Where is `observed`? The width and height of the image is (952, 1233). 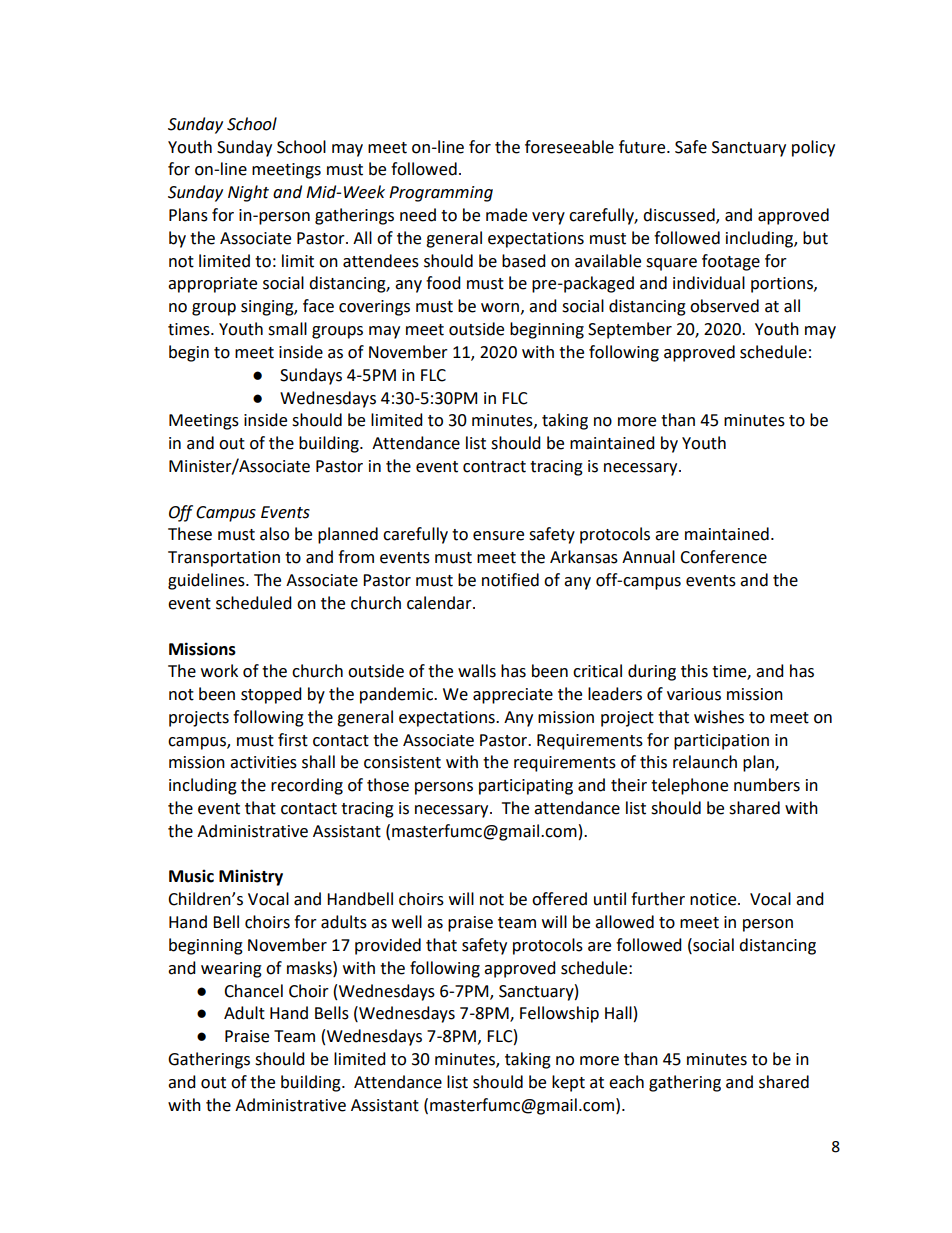 observed is located at coordinates (724, 306).
